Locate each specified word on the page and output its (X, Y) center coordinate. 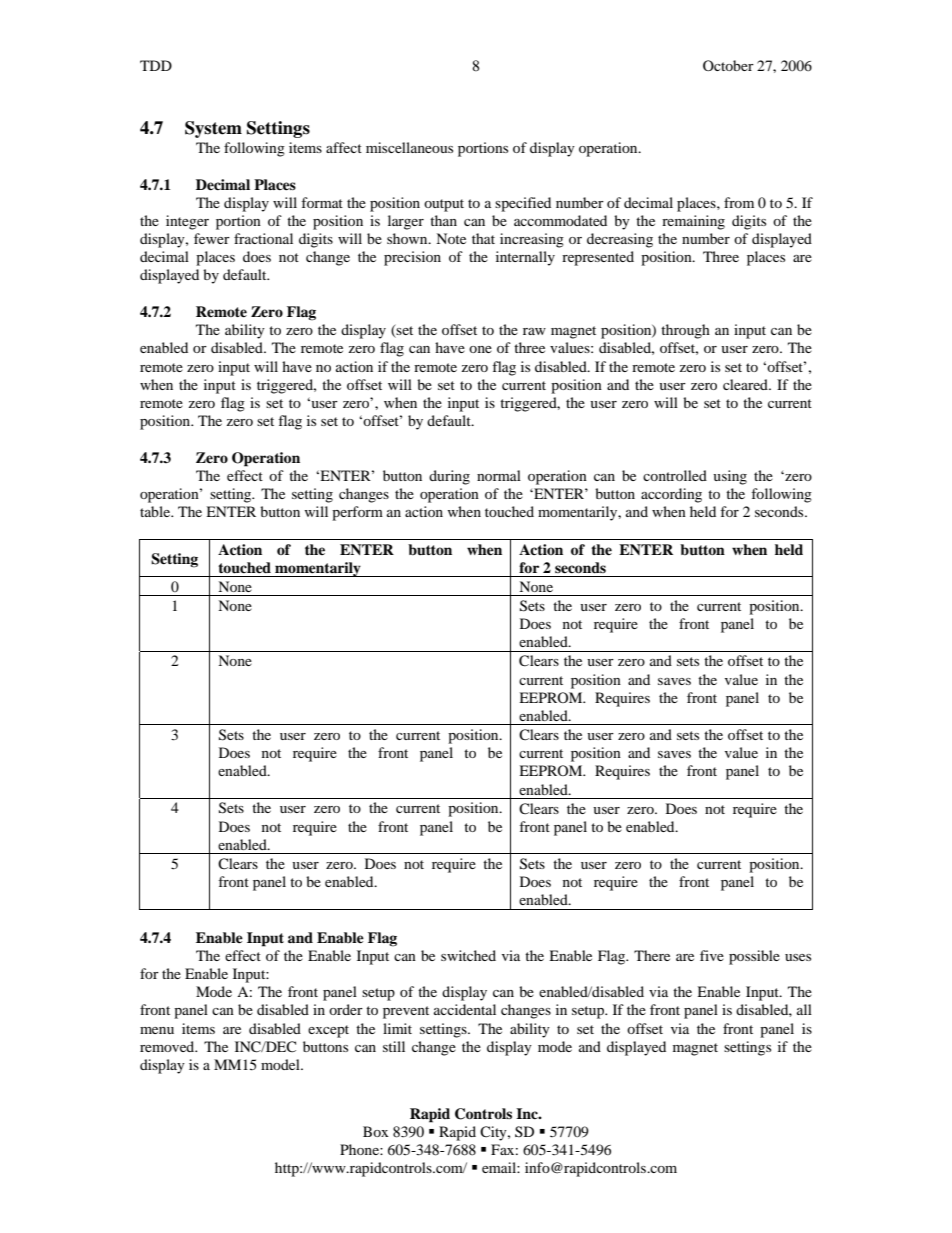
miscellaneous (409, 147)
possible (754, 957)
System (213, 129)
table (156, 511)
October (728, 65)
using (730, 477)
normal (499, 475)
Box (376, 1131)
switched (468, 955)
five (712, 955)
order (346, 1009)
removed (168, 1046)
